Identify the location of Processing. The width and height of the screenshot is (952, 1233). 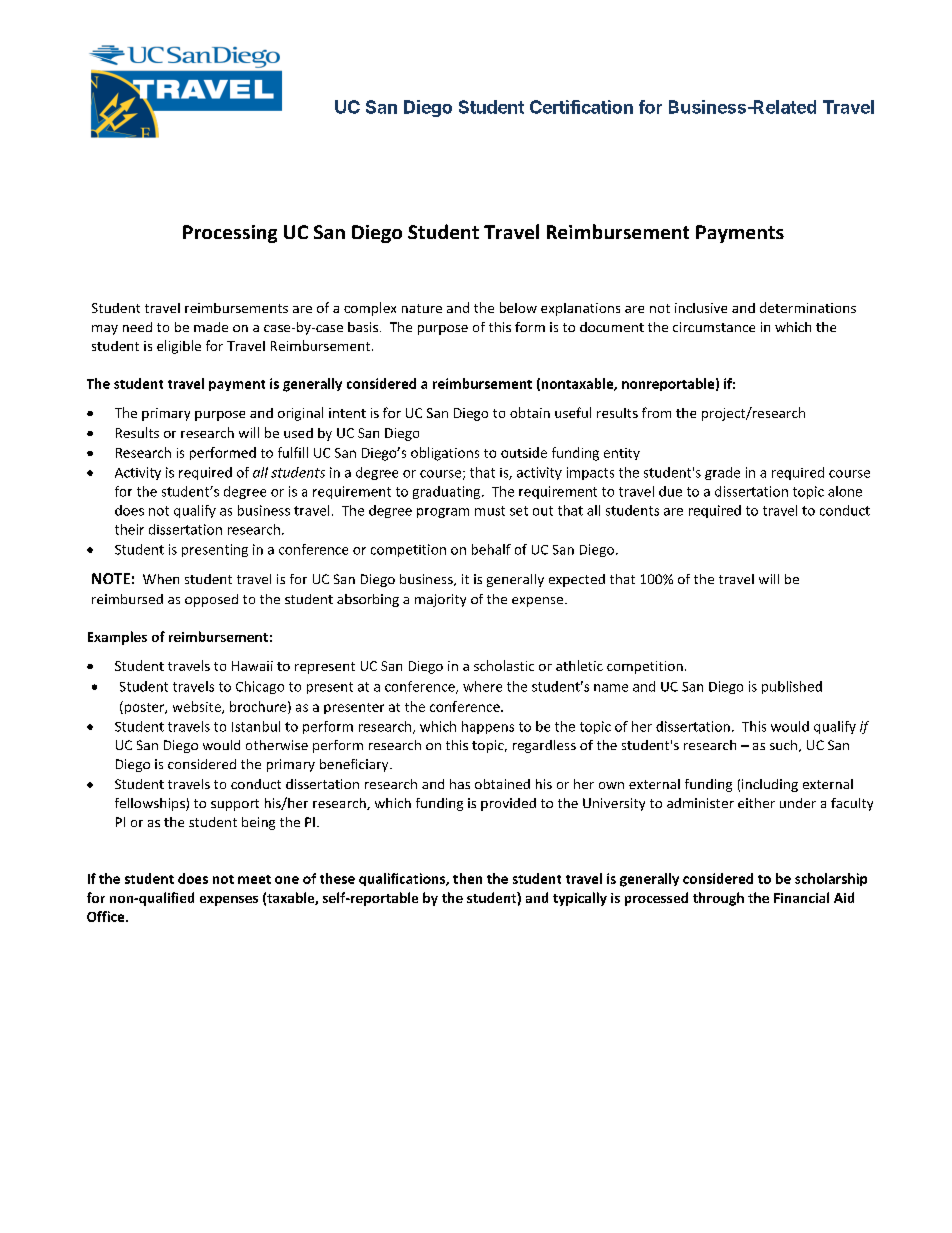
(230, 234).
